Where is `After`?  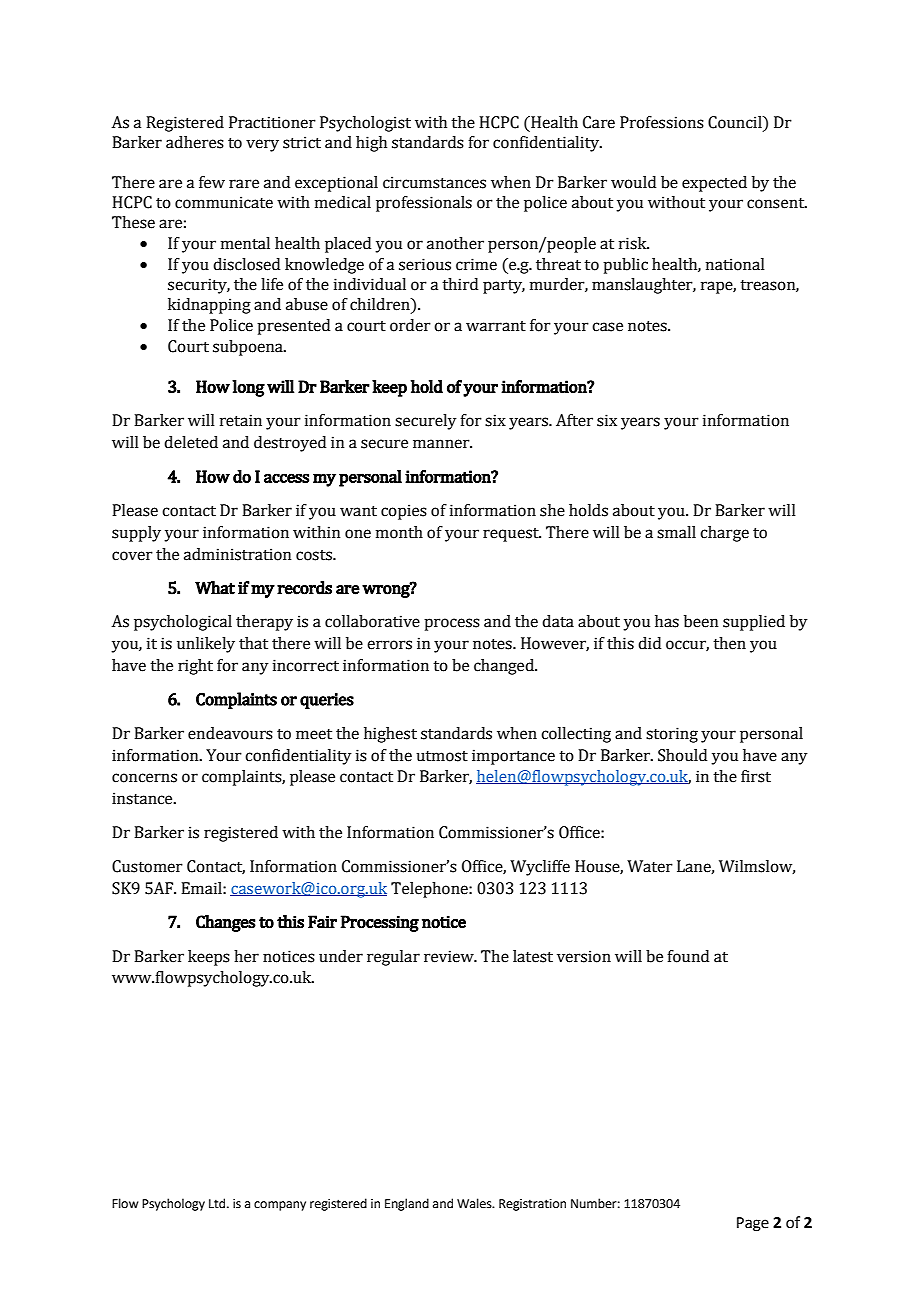
After is located at coordinates (574, 420).
